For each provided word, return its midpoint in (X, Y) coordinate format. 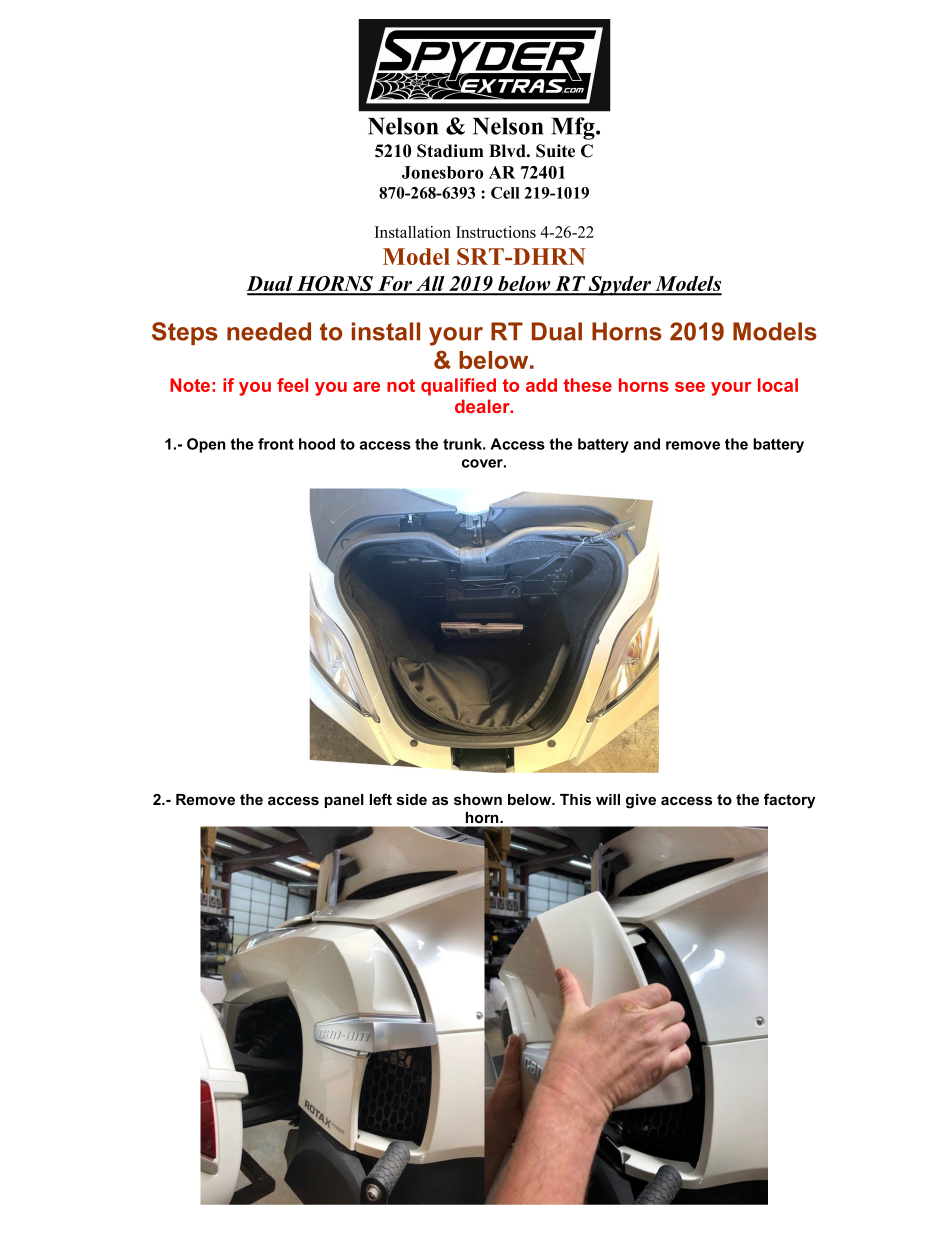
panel (344, 801)
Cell (505, 193)
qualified (458, 387)
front (276, 444)
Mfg (574, 128)
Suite (555, 151)
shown (478, 799)
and (647, 444)
